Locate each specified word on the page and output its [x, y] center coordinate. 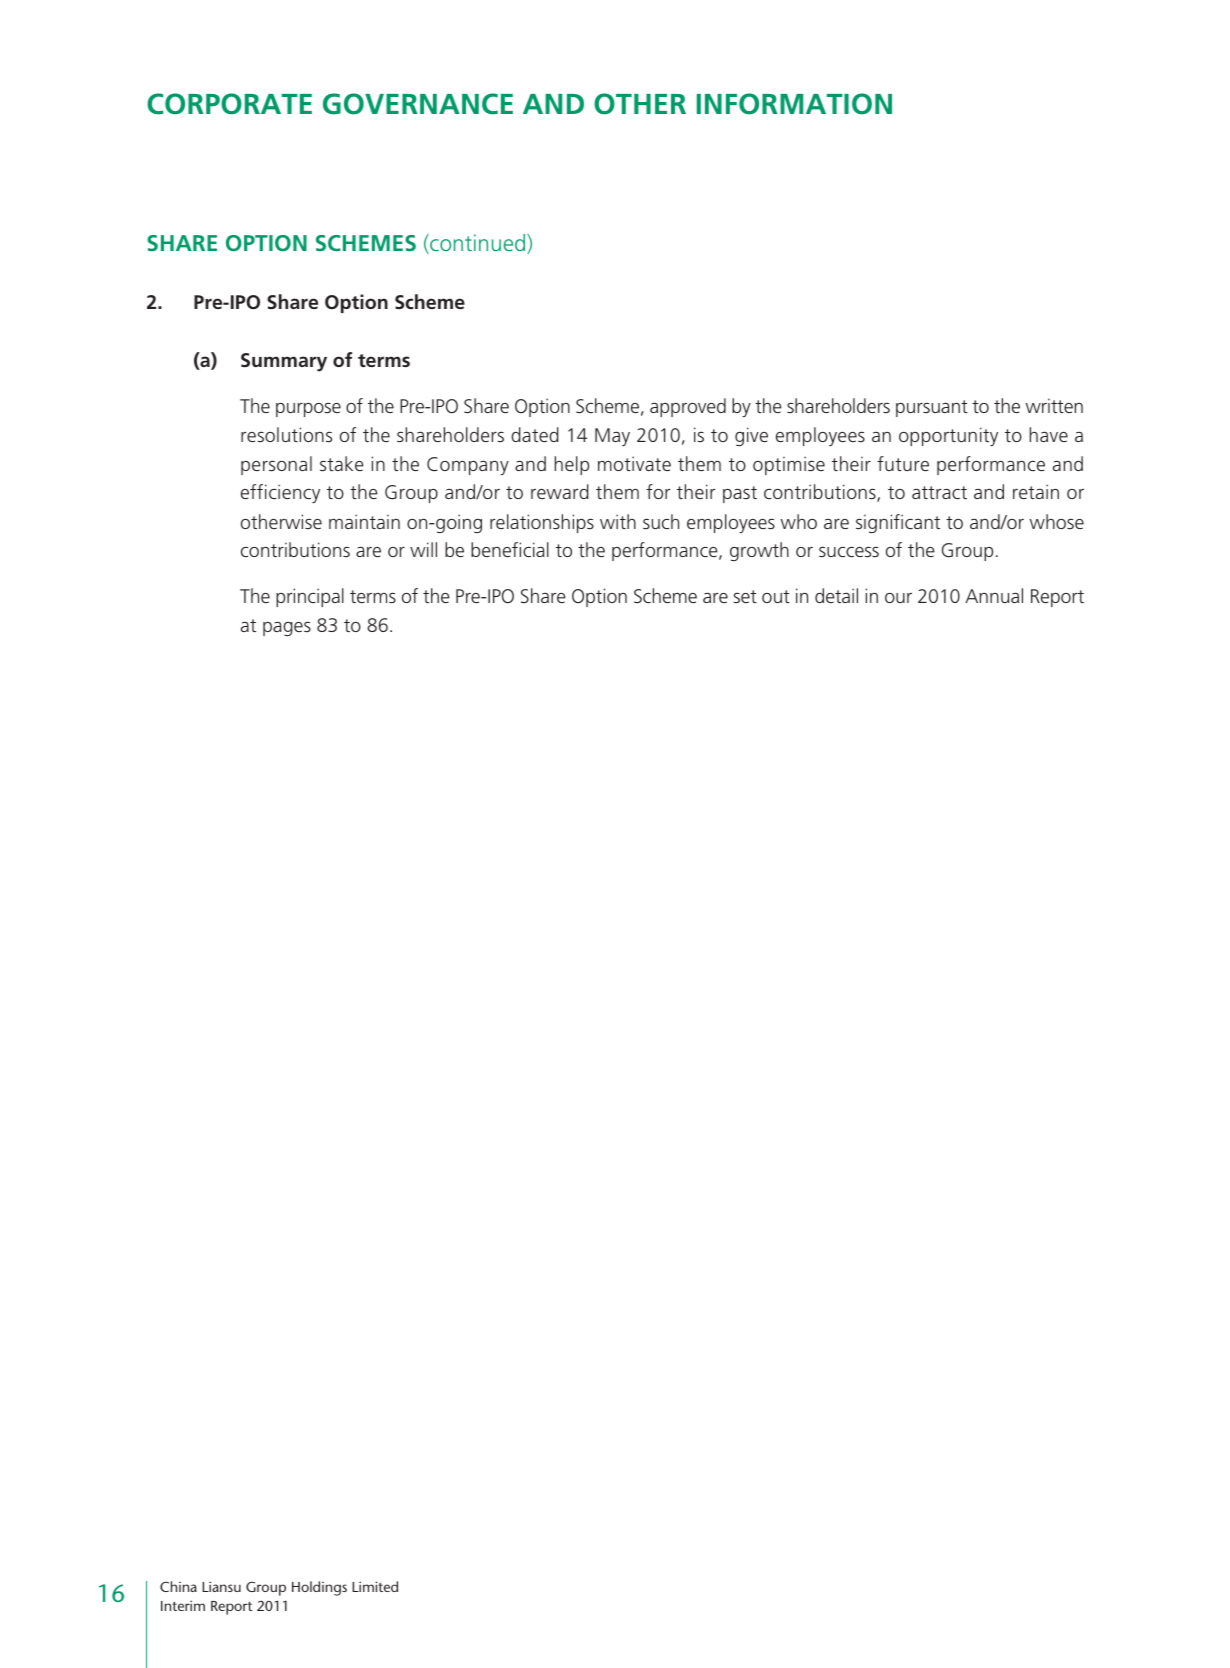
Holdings [319, 1588]
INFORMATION [794, 104]
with [618, 521]
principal [310, 597]
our [898, 598]
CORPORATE [229, 104]
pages [287, 628]
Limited [375, 1586]
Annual [994, 595]
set [745, 596]
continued [478, 244]
